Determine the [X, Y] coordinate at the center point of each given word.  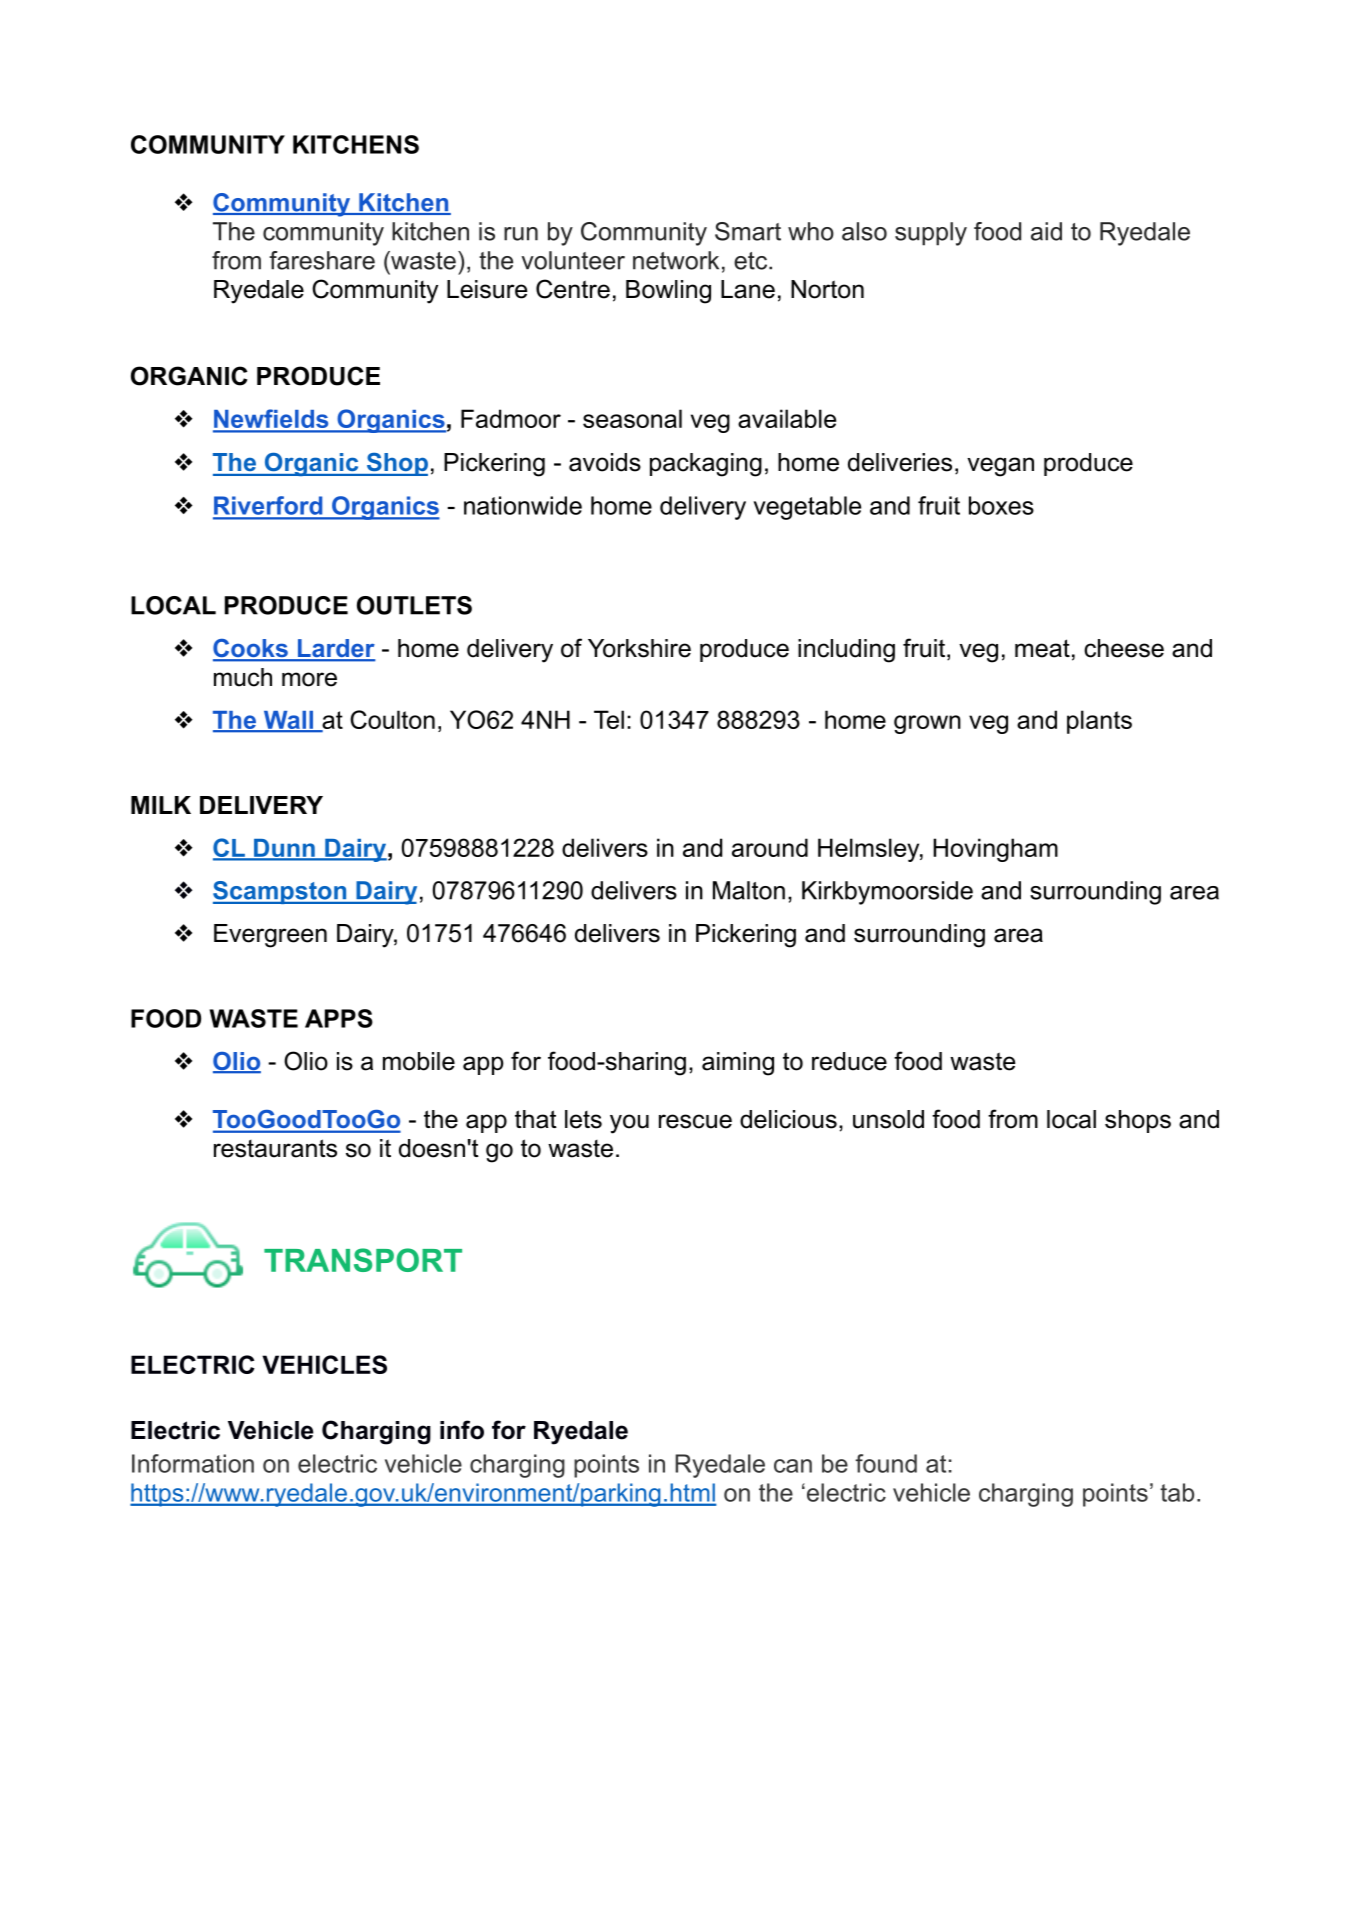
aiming [738, 1064]
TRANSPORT [363, 1260]
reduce [849, 1061]
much [243, 677]
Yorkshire [639, 648]
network [676, 260]
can [793, 1466]
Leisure [487, 289]
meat [1042, 648]
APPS [339, 1018]
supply [931, 234]
